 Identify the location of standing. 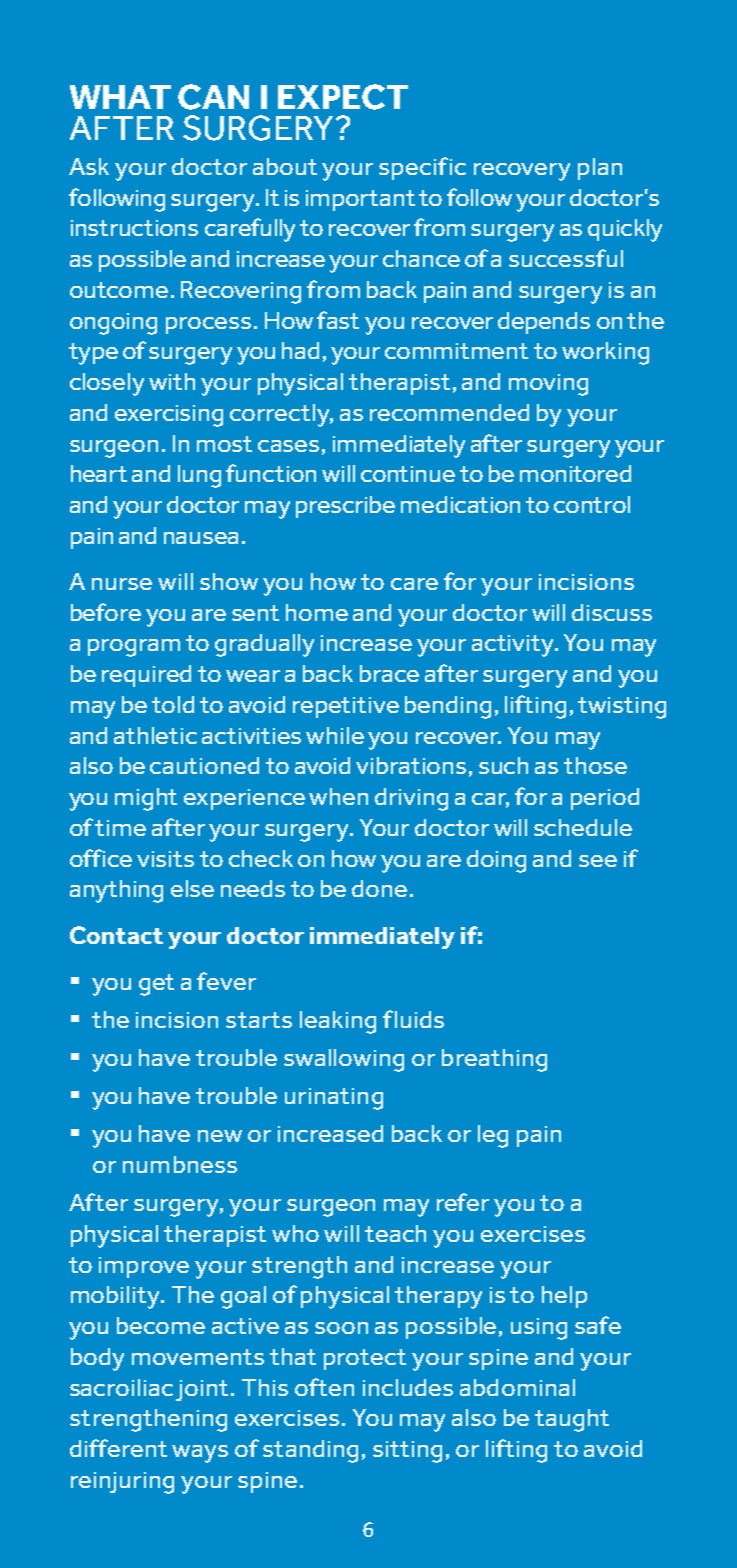
(310, 1451).
